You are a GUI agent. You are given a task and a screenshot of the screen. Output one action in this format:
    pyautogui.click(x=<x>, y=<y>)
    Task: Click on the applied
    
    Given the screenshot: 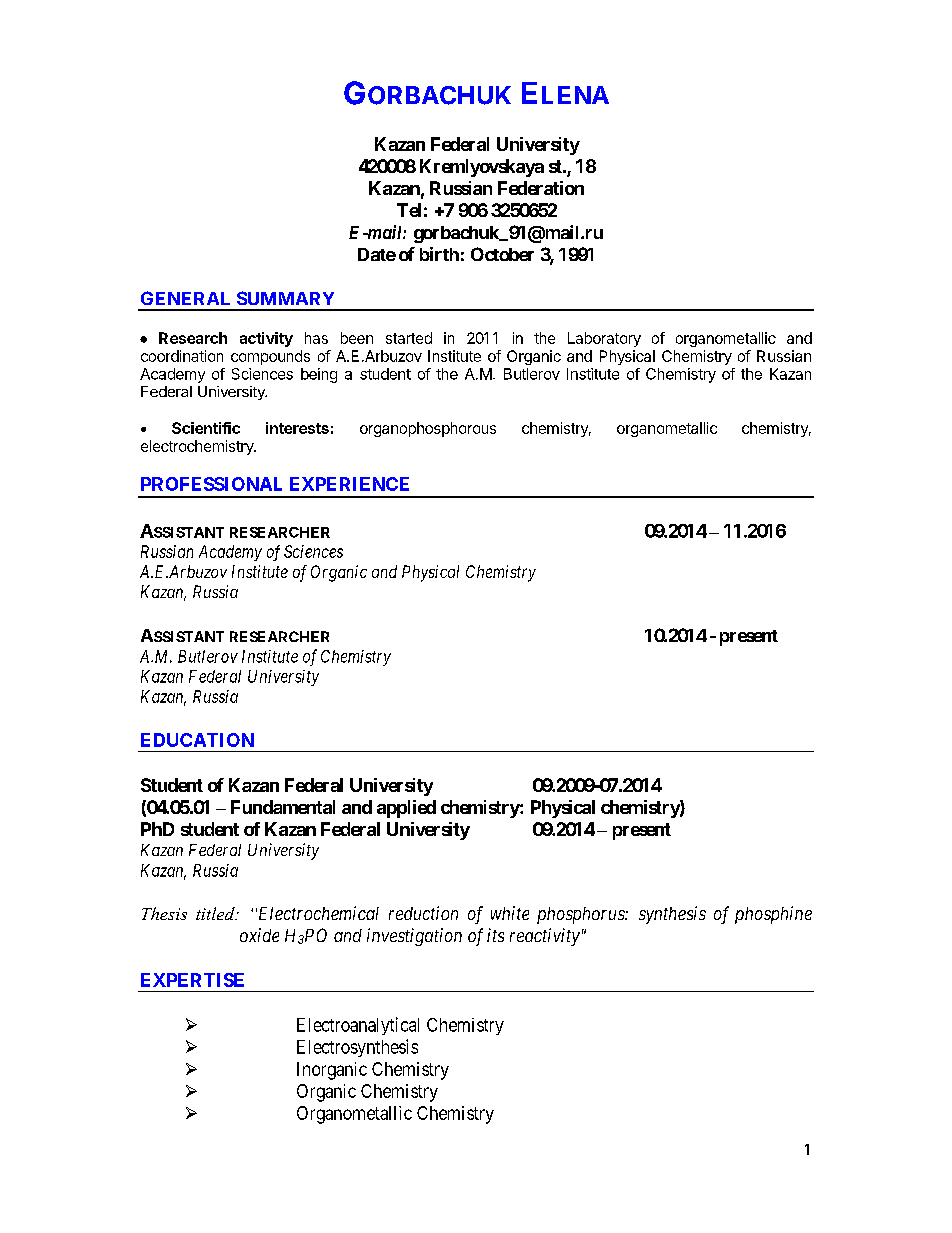 What is the action you would take?
    pyautogui.click(x=406, y=809)
